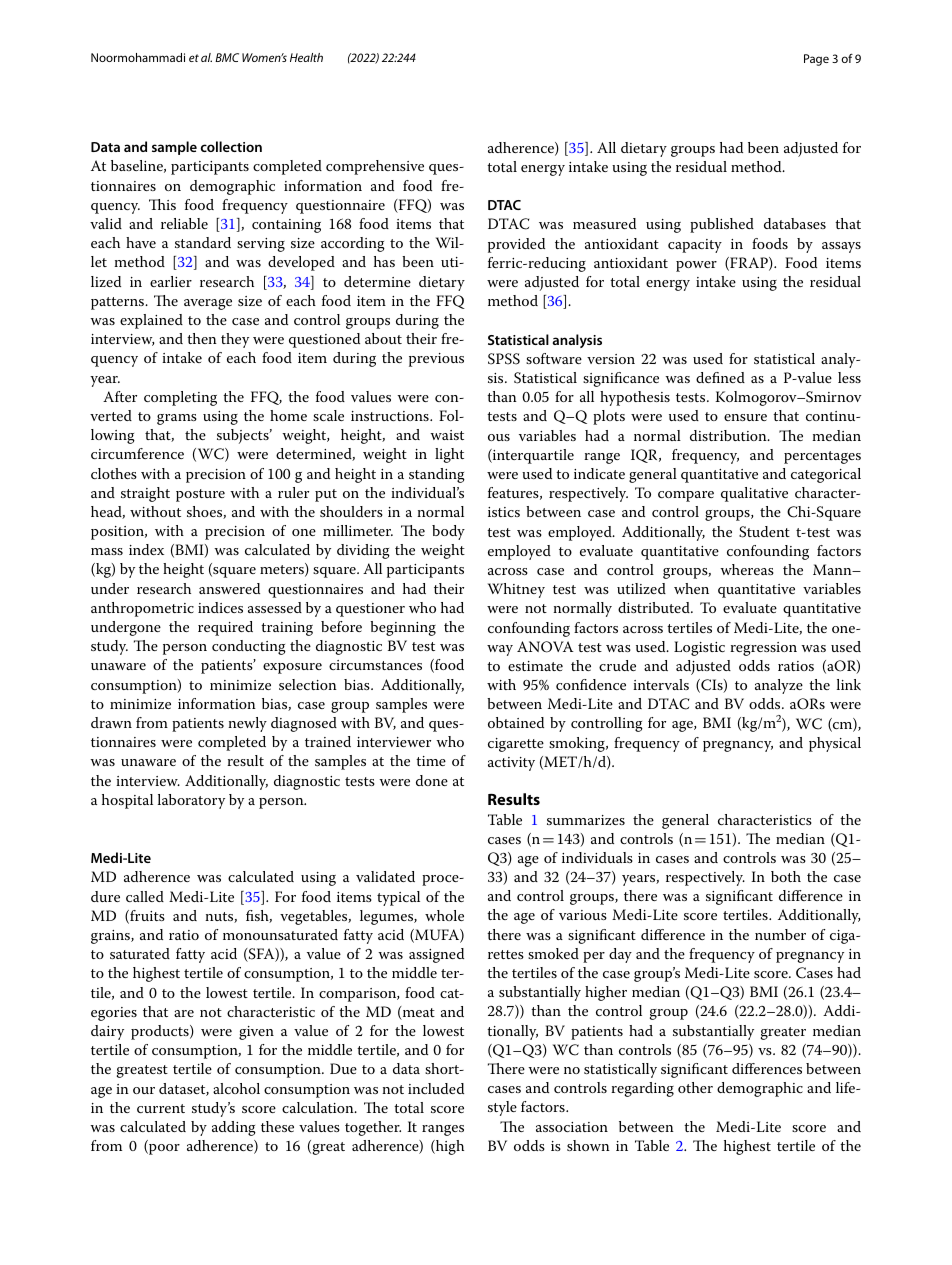 The image size is (952, 1265). What do you see at coordinates (227, 57) in the page?
I see `BMC` at bounding box center [227, 57].
